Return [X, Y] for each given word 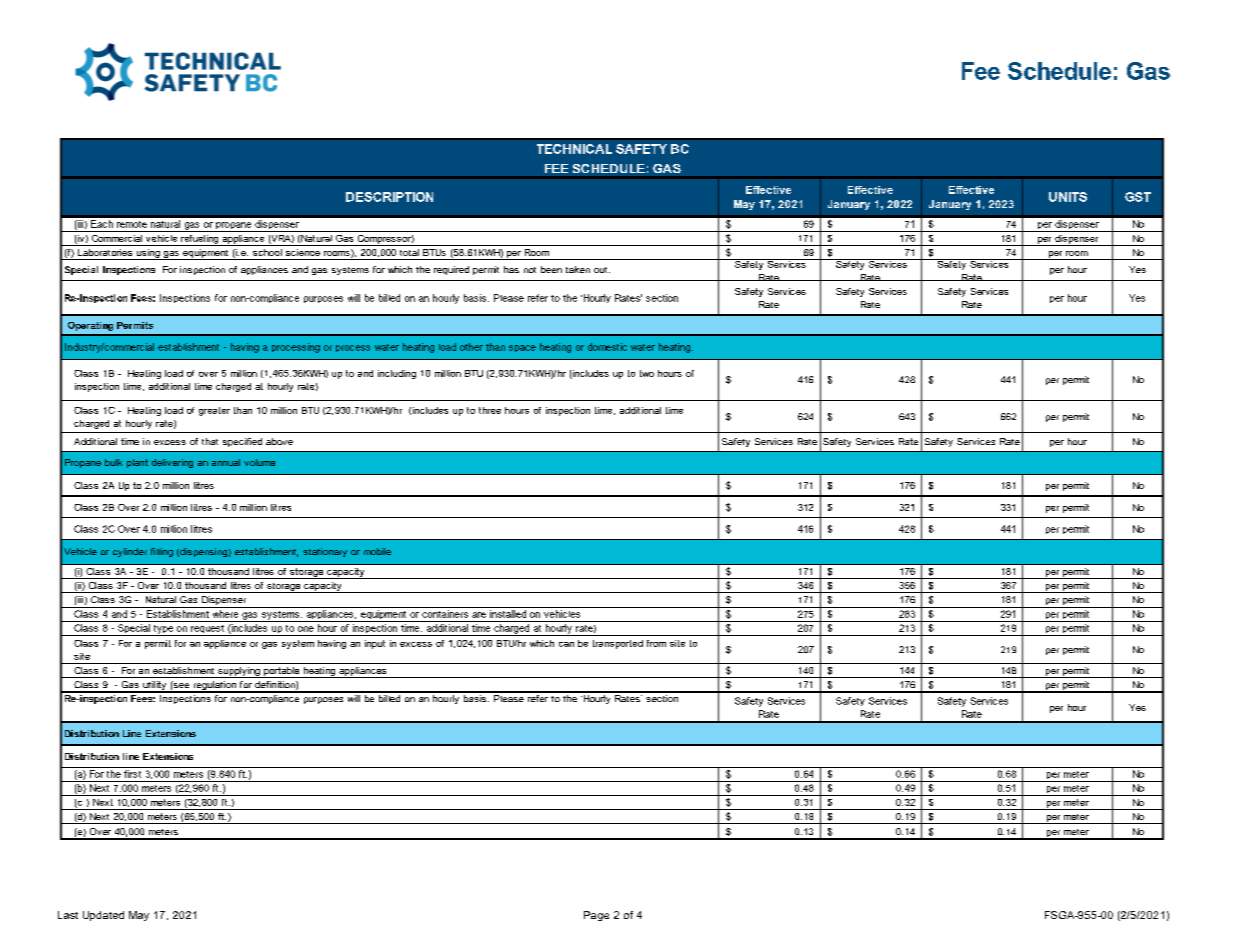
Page [596, 916]
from [656, 643]
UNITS [1068, 197]
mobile [377, 551]
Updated [103, 916]
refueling [200, 240]
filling [162, 552]
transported [618, 644]
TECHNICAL [574, 149]
